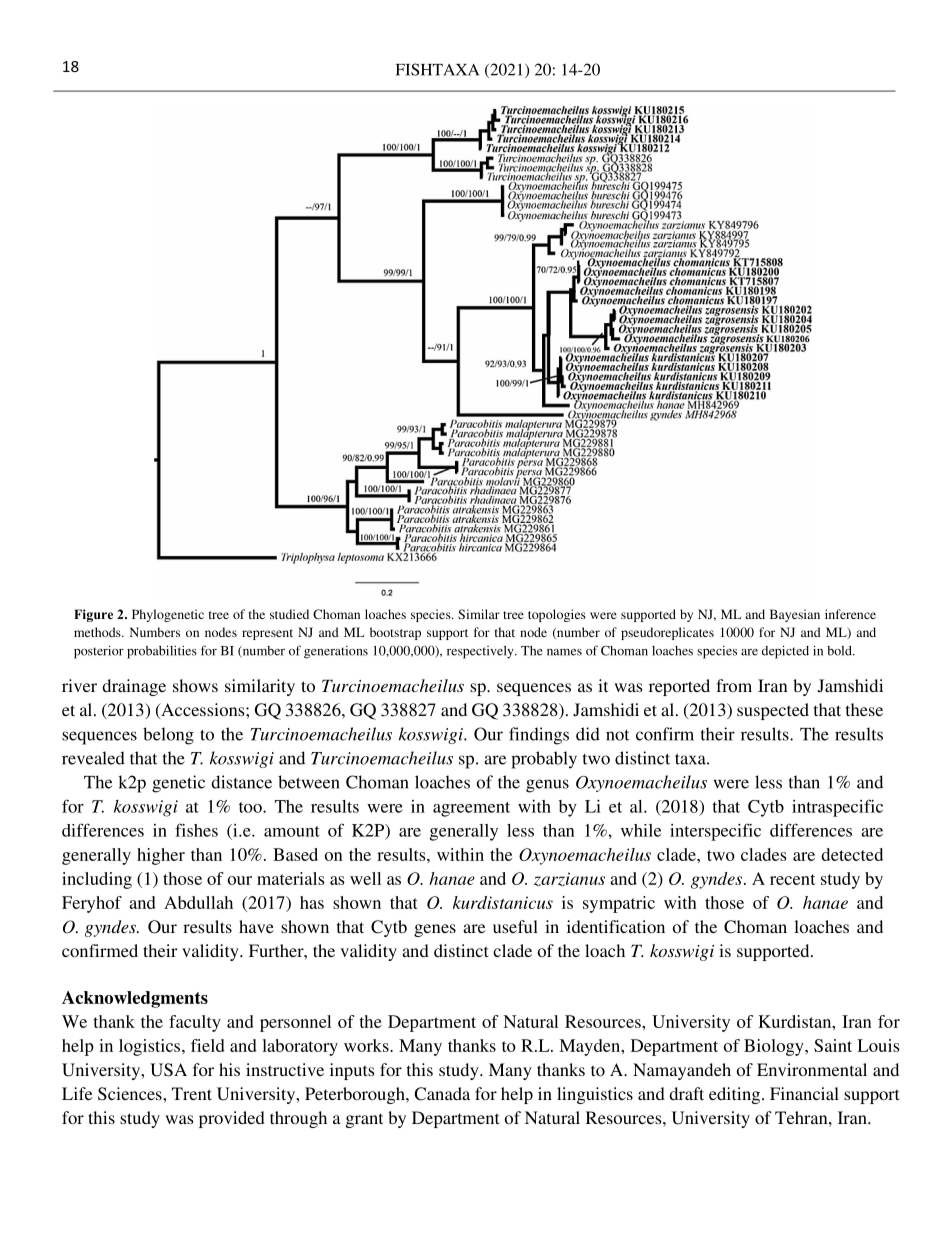 This screenshot has width=952, height=1233. What do you see at coordinates (161, 856) in the screenshot?
I see `higher` at bounding box center [161, 856].
